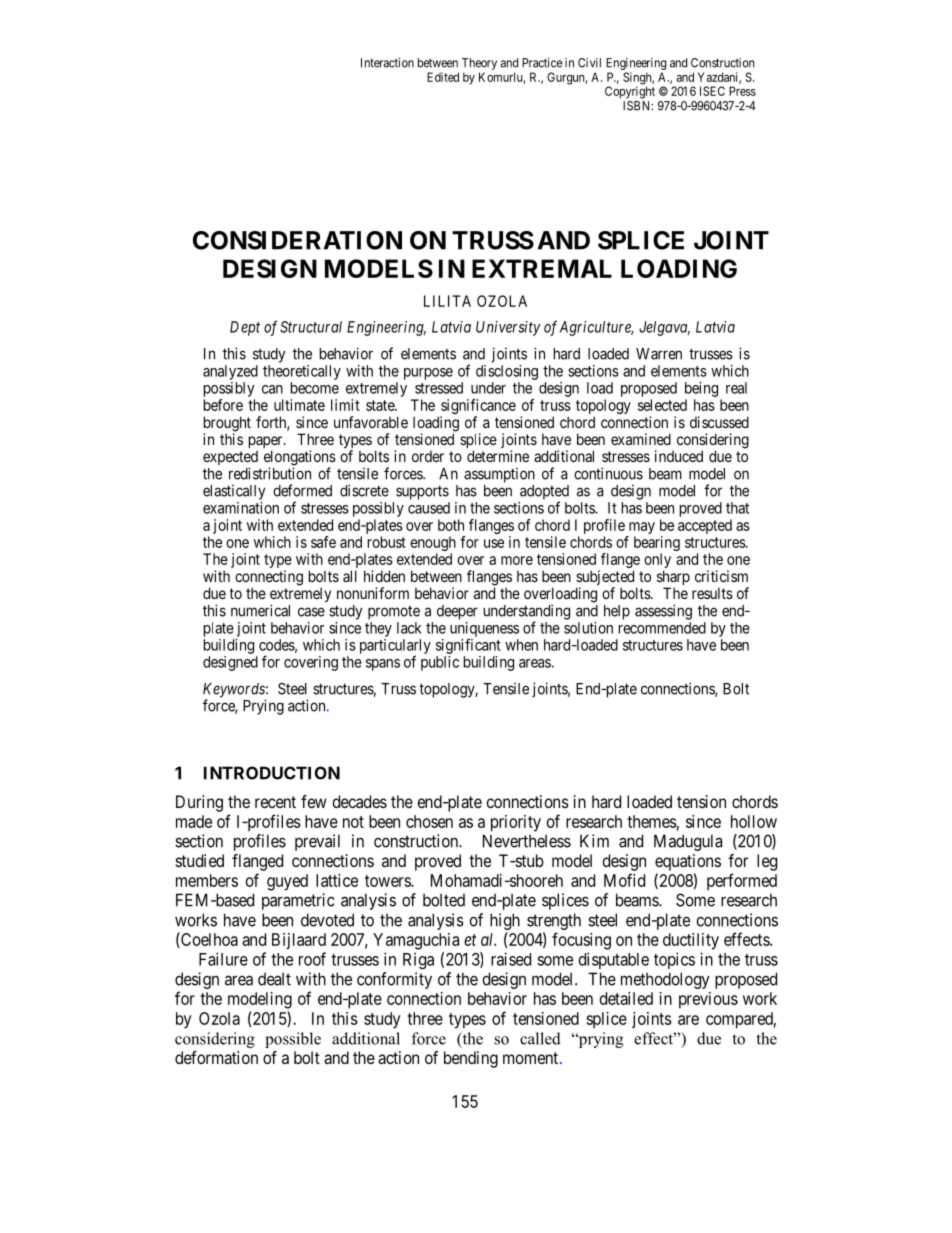  Describe the element at coordinates (272, 773) in the document. I see `INTRODUCTION` at that location.
